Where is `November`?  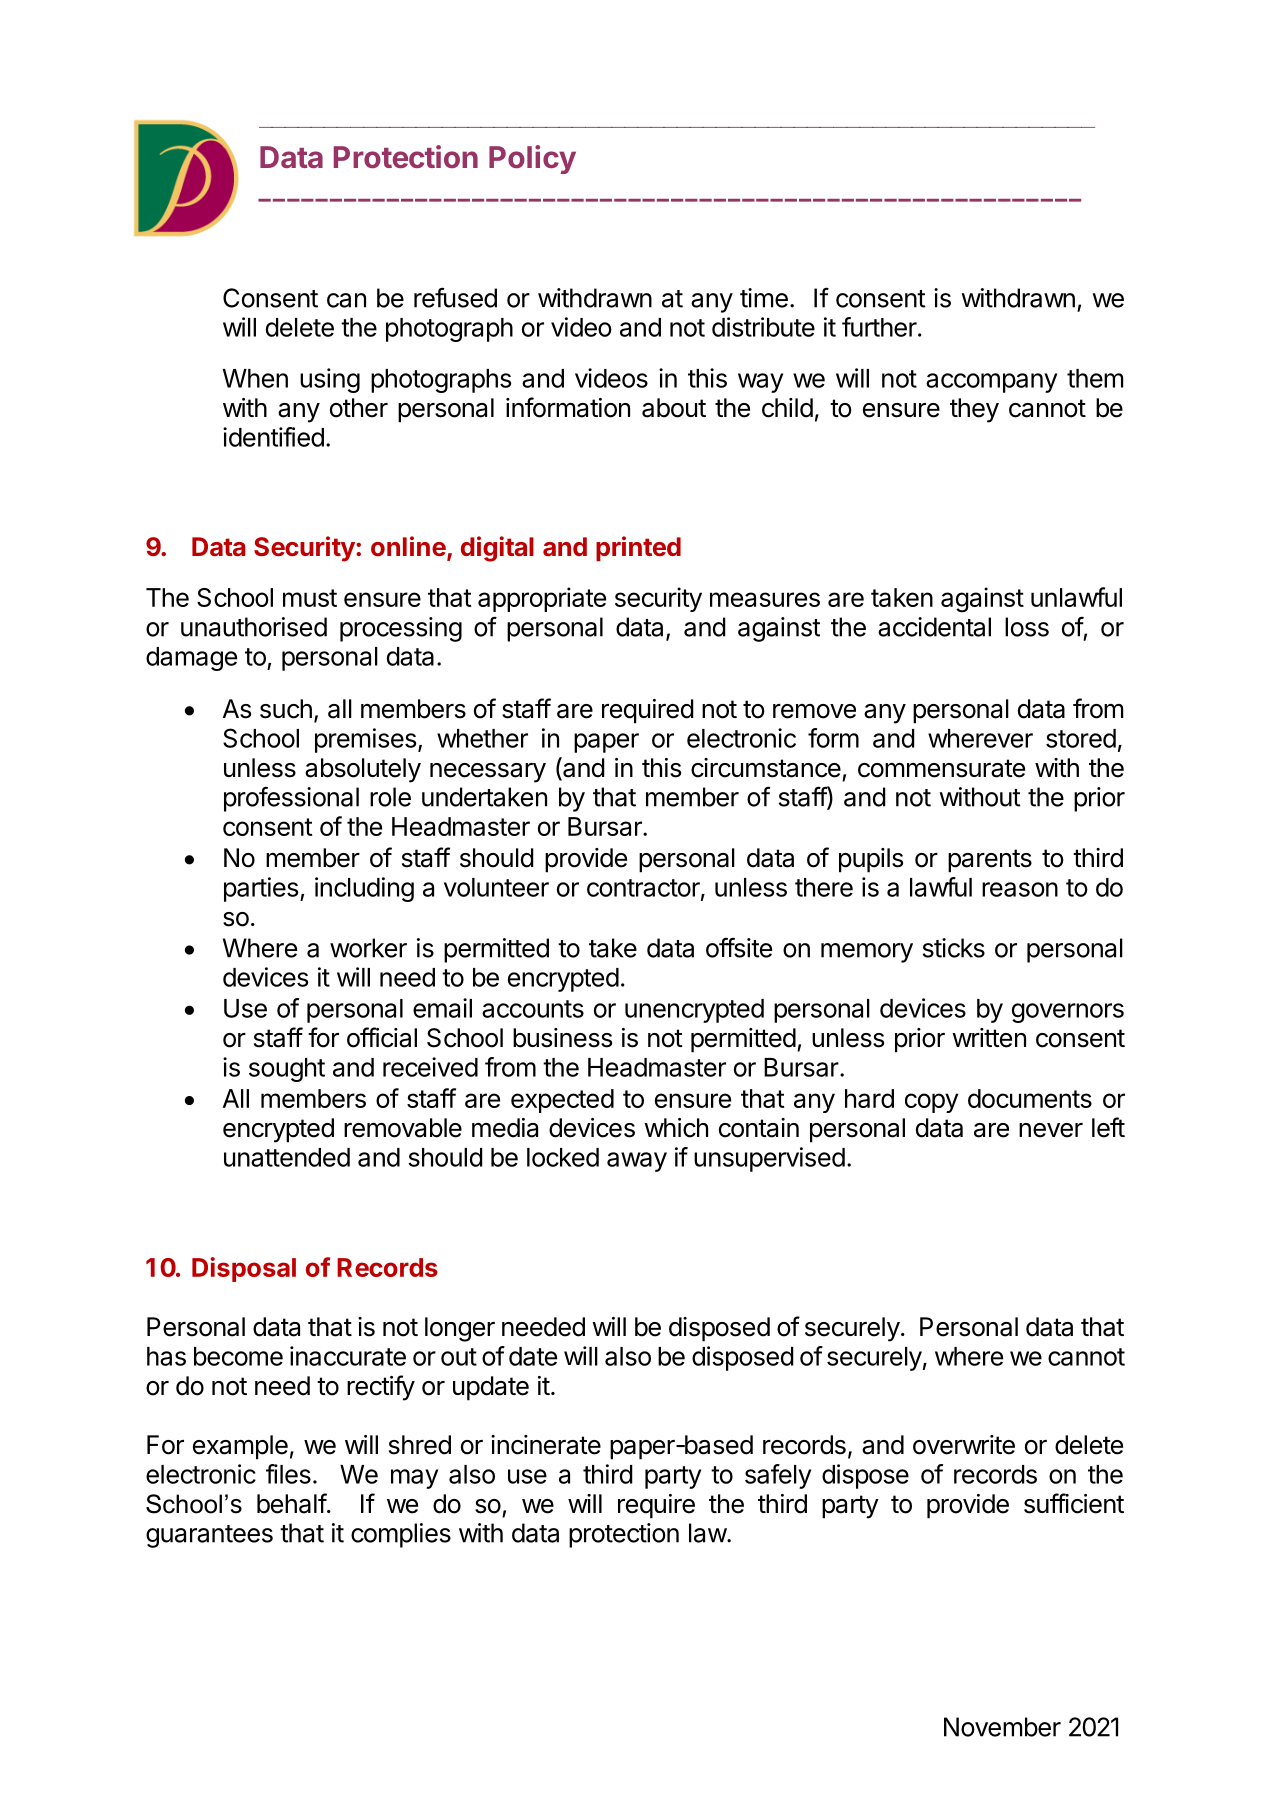 November is located at coordinates (1002, 1727).
